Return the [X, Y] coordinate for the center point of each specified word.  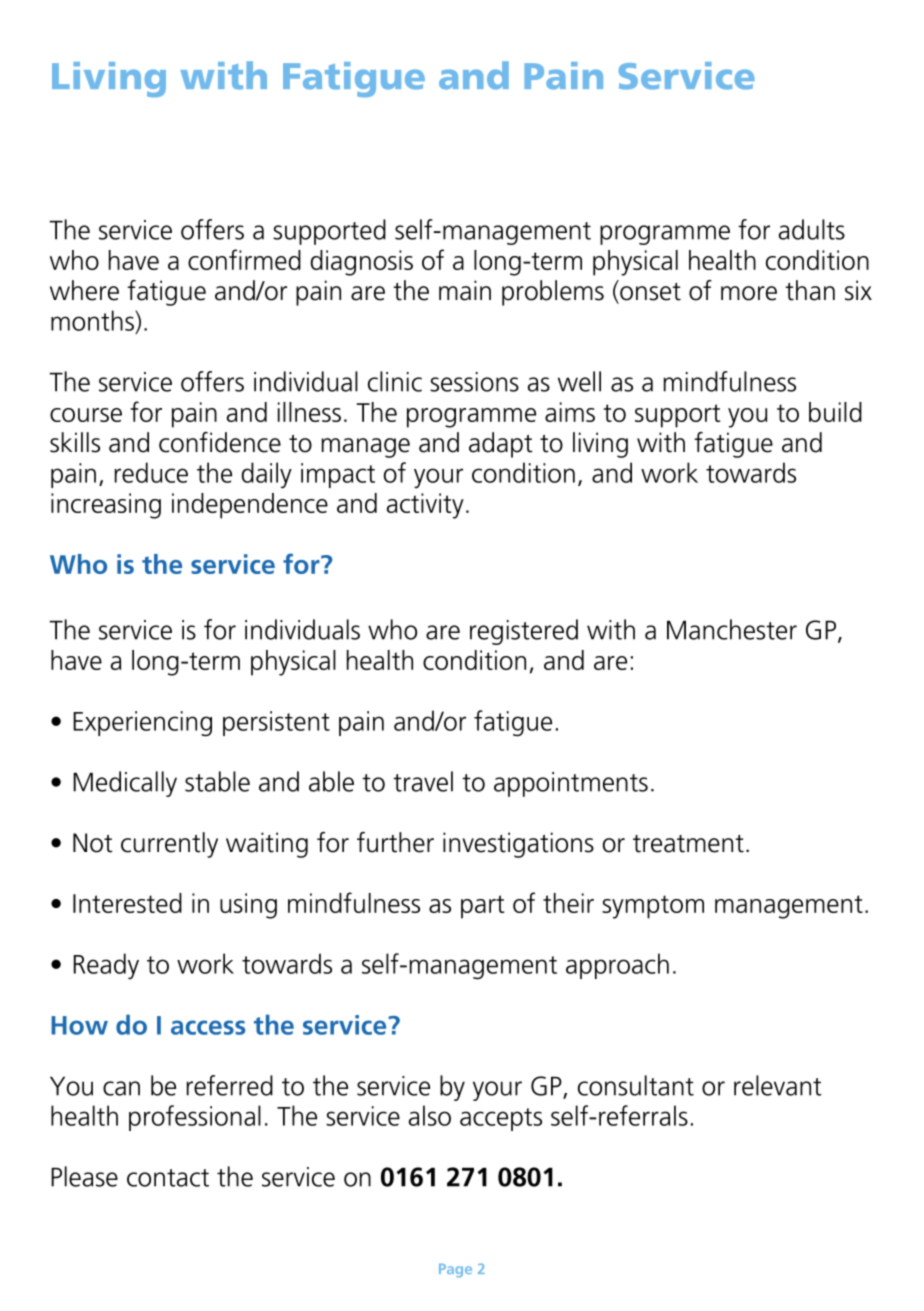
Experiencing [142, 724]
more [749, 293]
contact [168, 1178]
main [465, 290]
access [208, 1027]
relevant [778, 1085]
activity [425, 506]
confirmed [244, 259]
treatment [688, 844]
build [835, 412]
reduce [151, 472]
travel [423, 781]
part [482, 907]
